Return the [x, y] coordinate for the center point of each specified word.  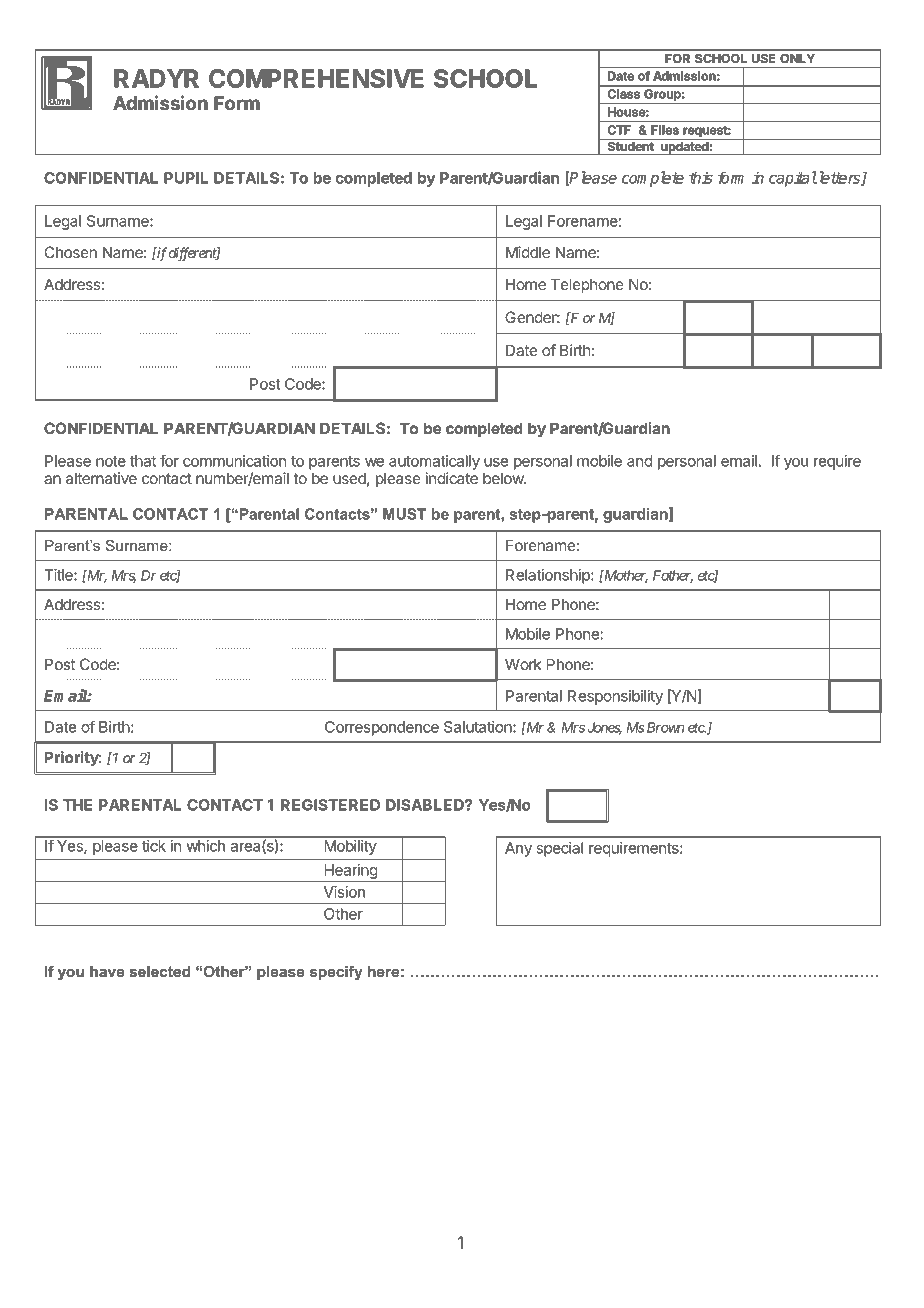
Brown [664, 727]
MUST [404, 514]
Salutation [479, 727]
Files [665, 130]
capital [793, 179]
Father [673, 576]
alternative [101, 478]
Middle [528, 252]
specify [336, 973]
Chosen [71, 252]
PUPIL [186, 178]
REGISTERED [330, 805]
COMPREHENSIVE [316, 78]
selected [160, 971]
